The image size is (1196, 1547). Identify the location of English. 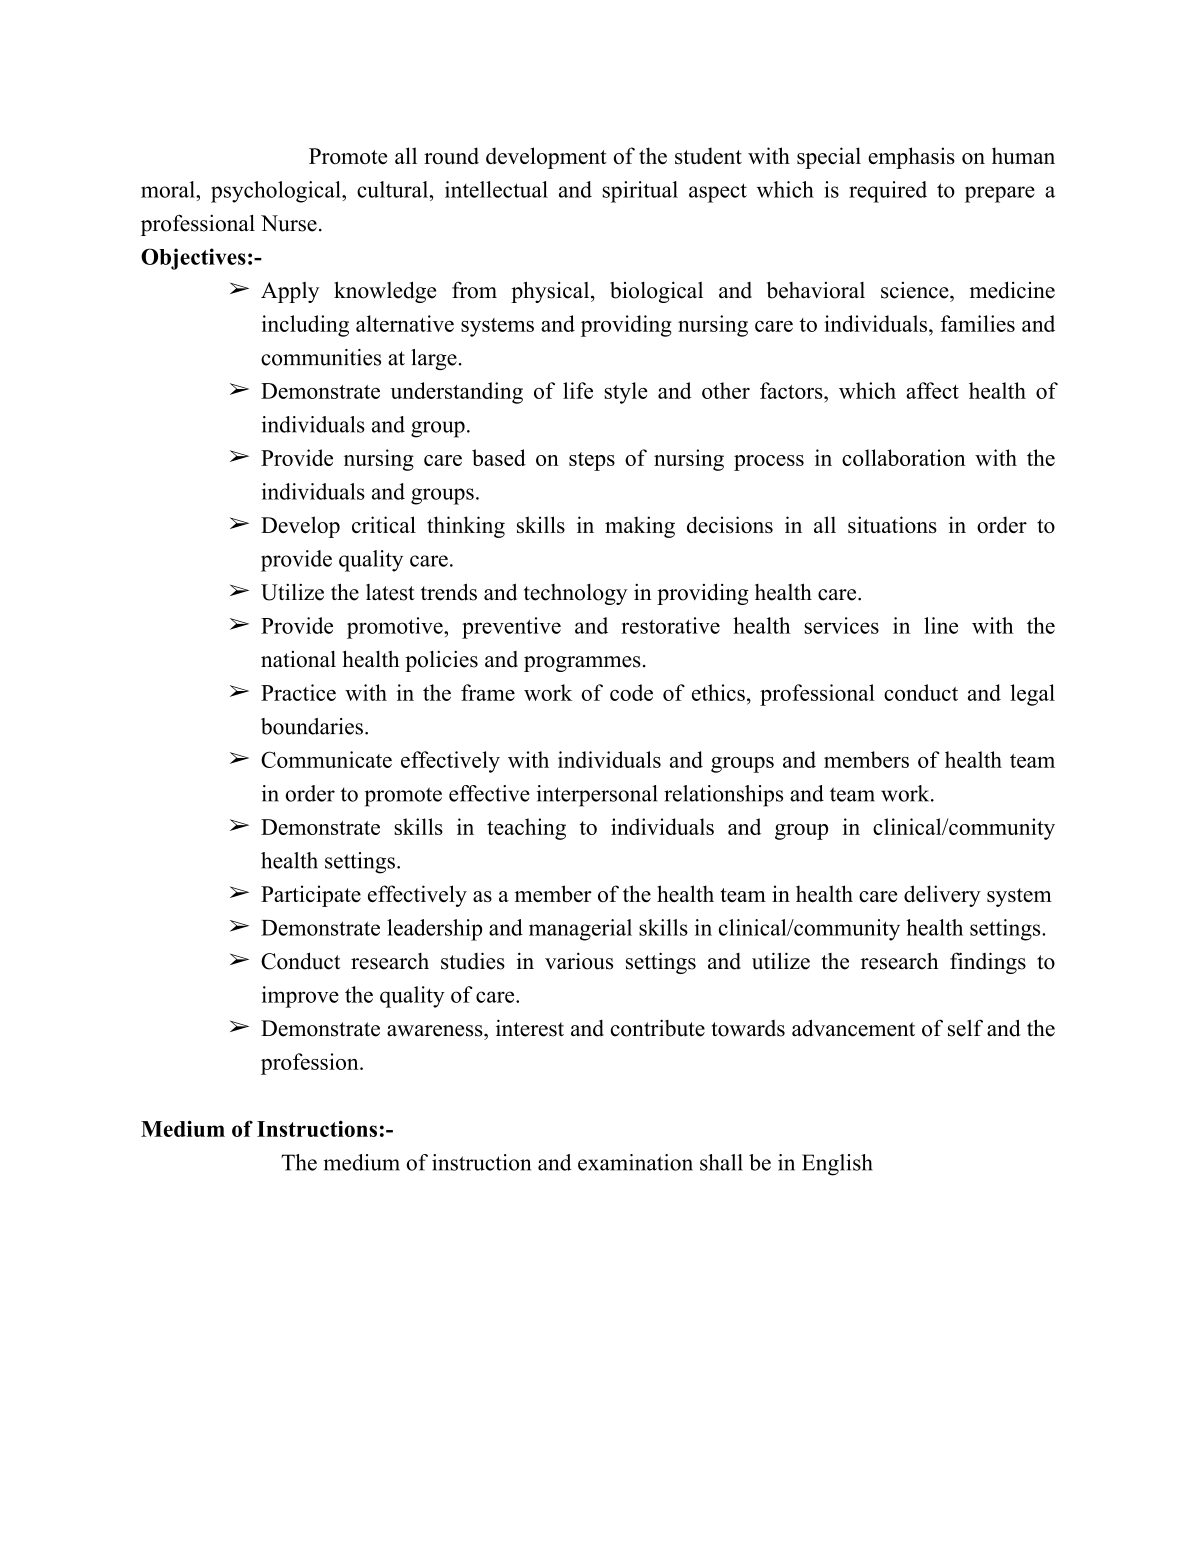
(837, 1165).
